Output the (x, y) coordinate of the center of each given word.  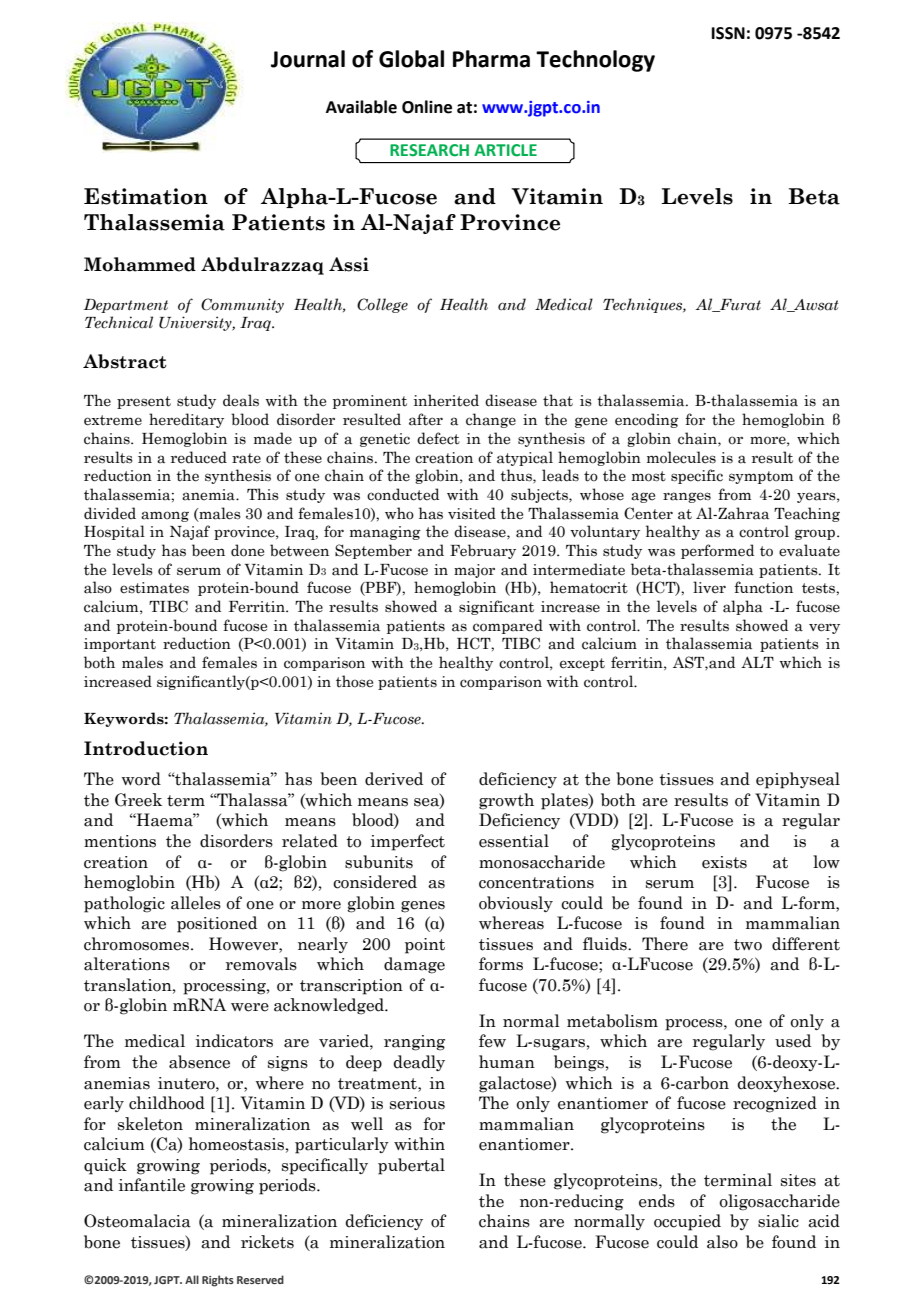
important (120, 645)
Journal (308, 59)
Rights (218, 1281)
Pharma (491, 59)
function (763, 587)
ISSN (728, 33)
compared (508, 626)
